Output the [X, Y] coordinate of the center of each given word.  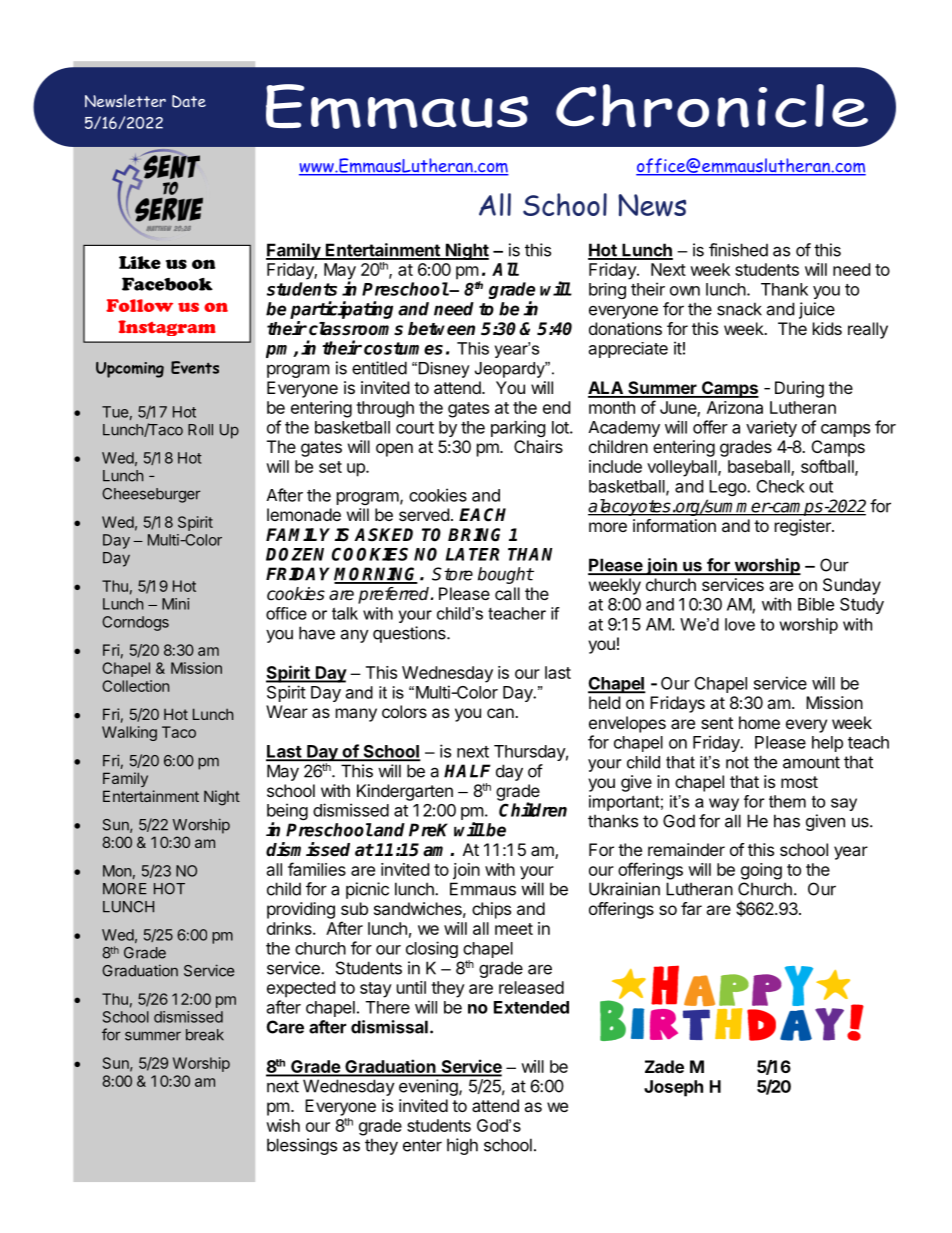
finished [738, 250]
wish [283, 1125]
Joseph [673, 1088]
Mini [175, 604]
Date [189, 101]
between [441, 329]
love [740, 624]
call [507, 593]
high [462, 1146]
